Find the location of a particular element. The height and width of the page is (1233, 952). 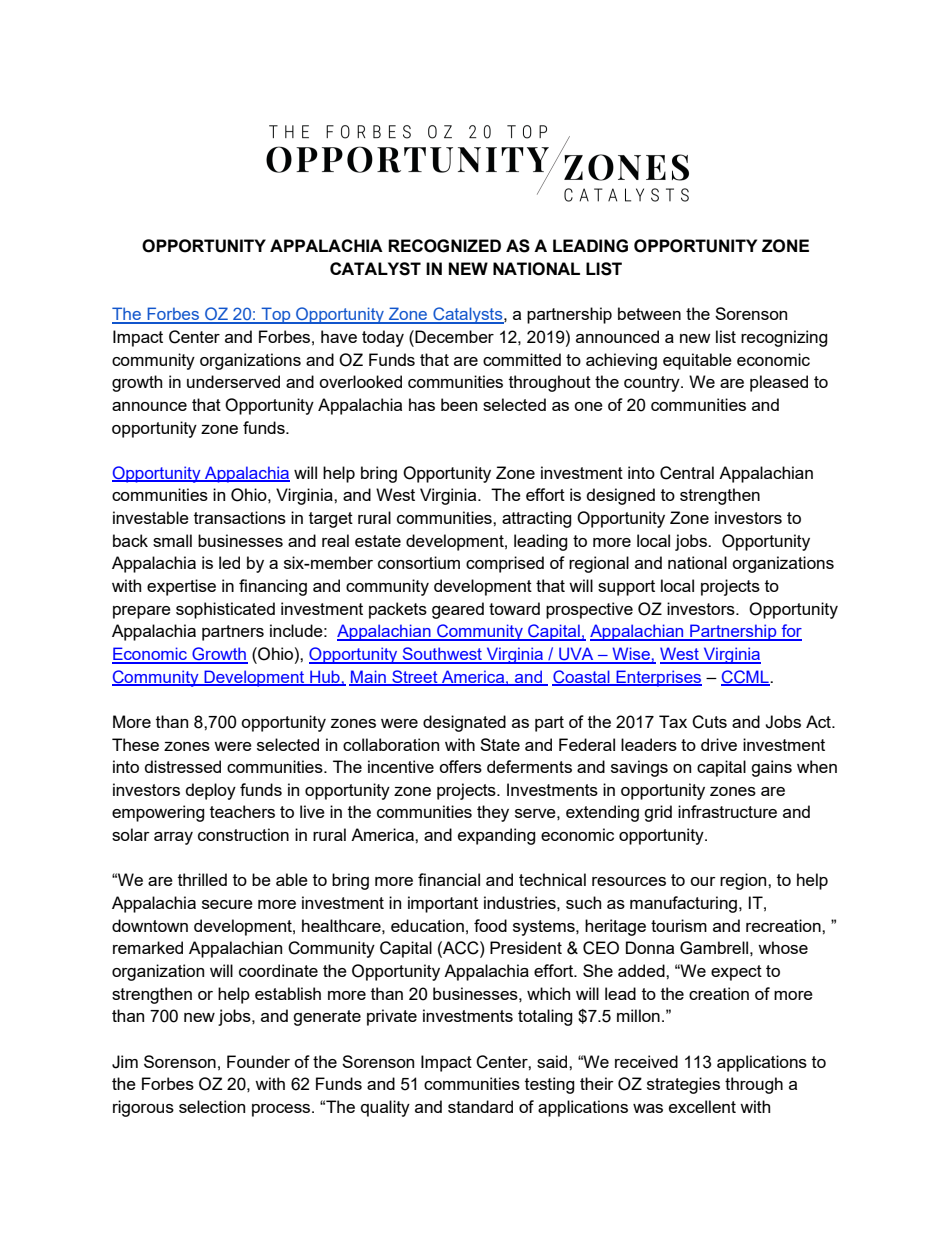

small is located at coordinates (172, 540).
